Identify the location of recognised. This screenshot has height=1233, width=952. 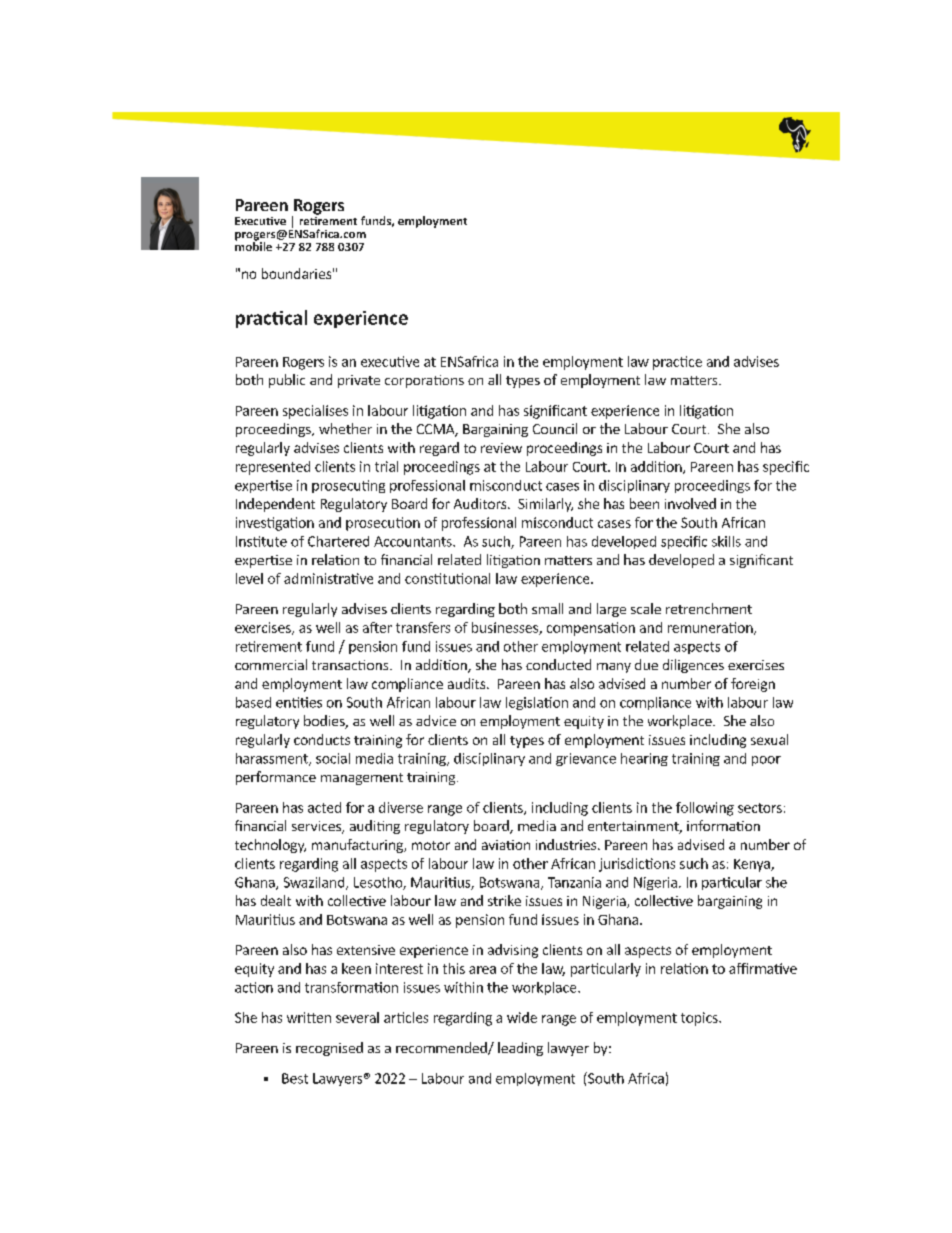
(329, 1049).
